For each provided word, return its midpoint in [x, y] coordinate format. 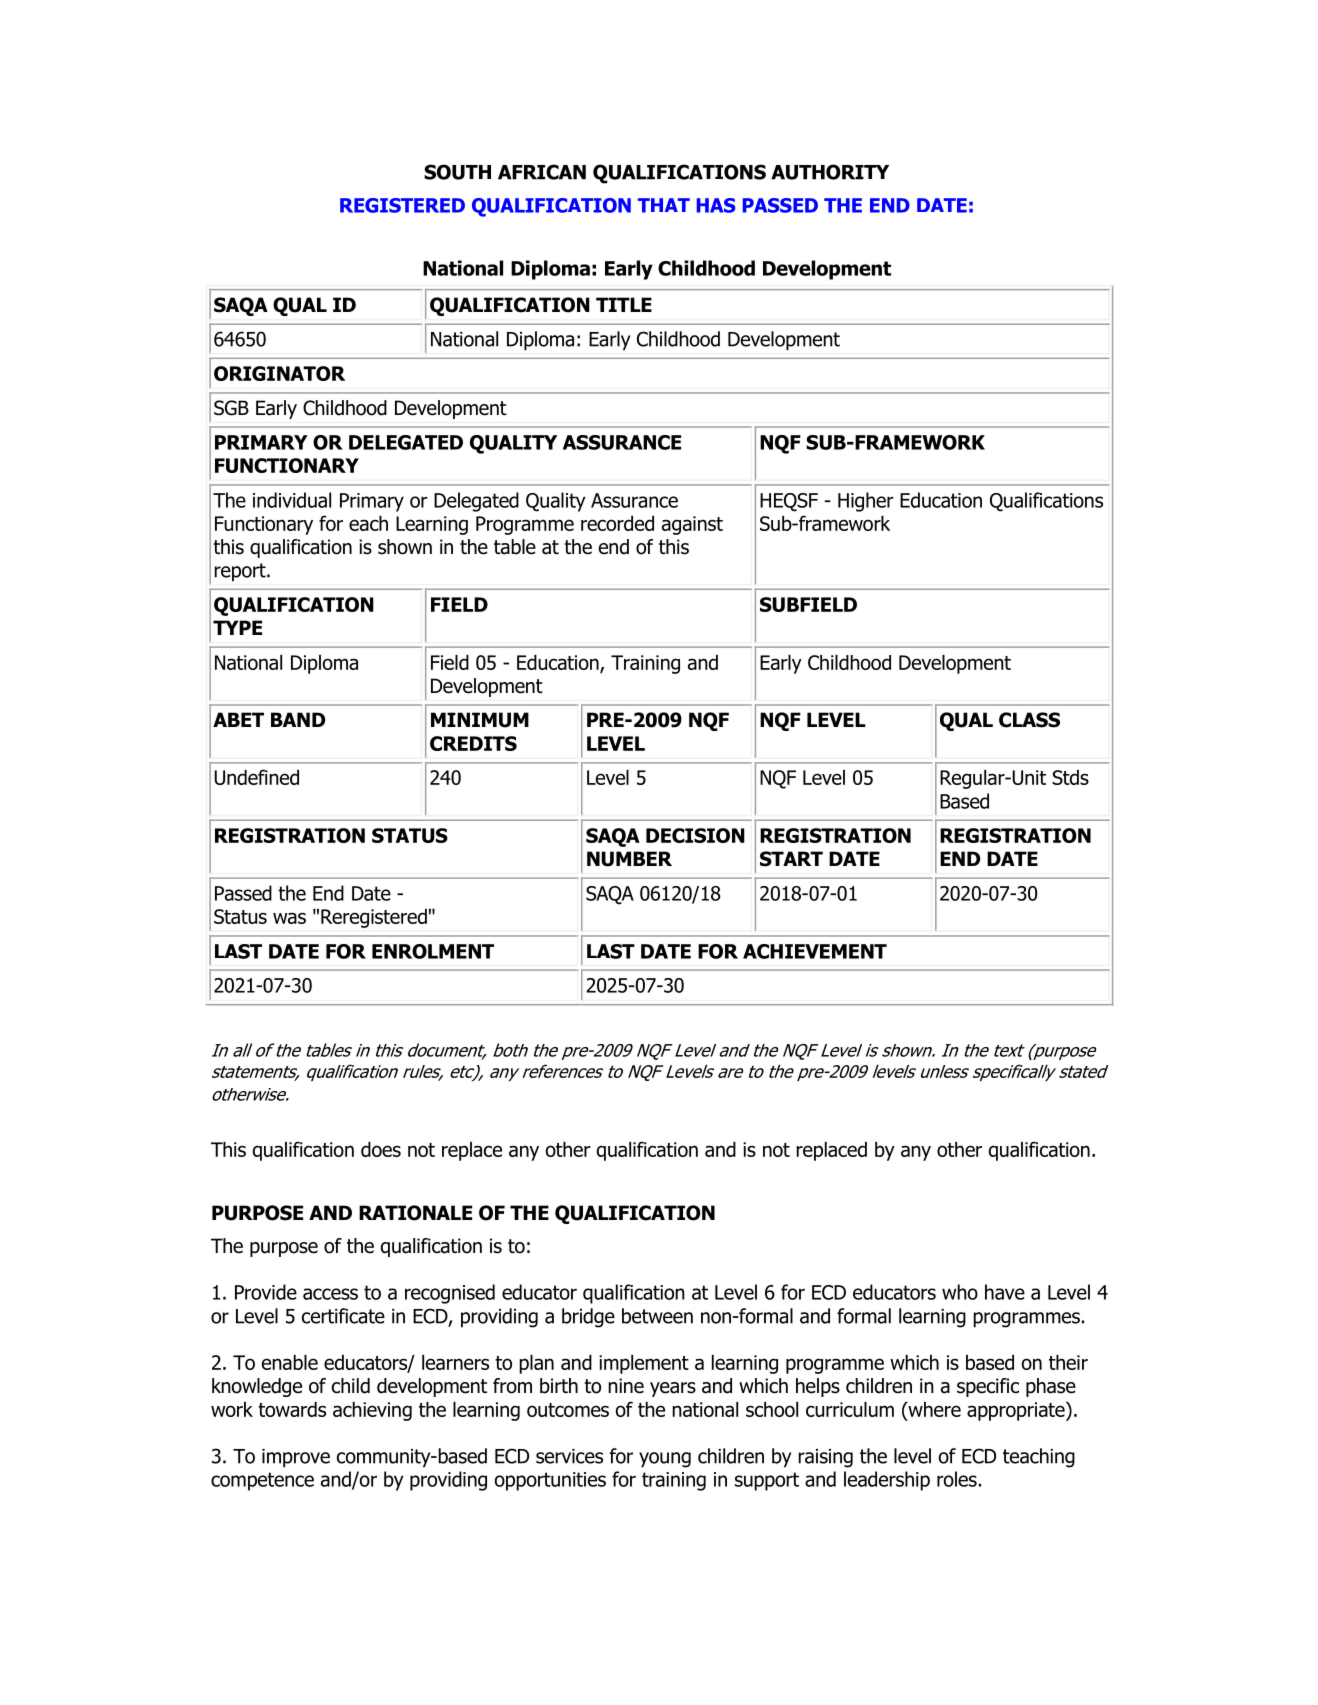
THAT [664, 205]
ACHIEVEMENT [815, 951]
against [692, 525]
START [791, 859]
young [665, 1460]
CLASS [1029, 720]
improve [296, 1458]
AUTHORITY [830, 172]
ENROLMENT [433, 951]
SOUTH [457, 172]
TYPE [237, 627]
